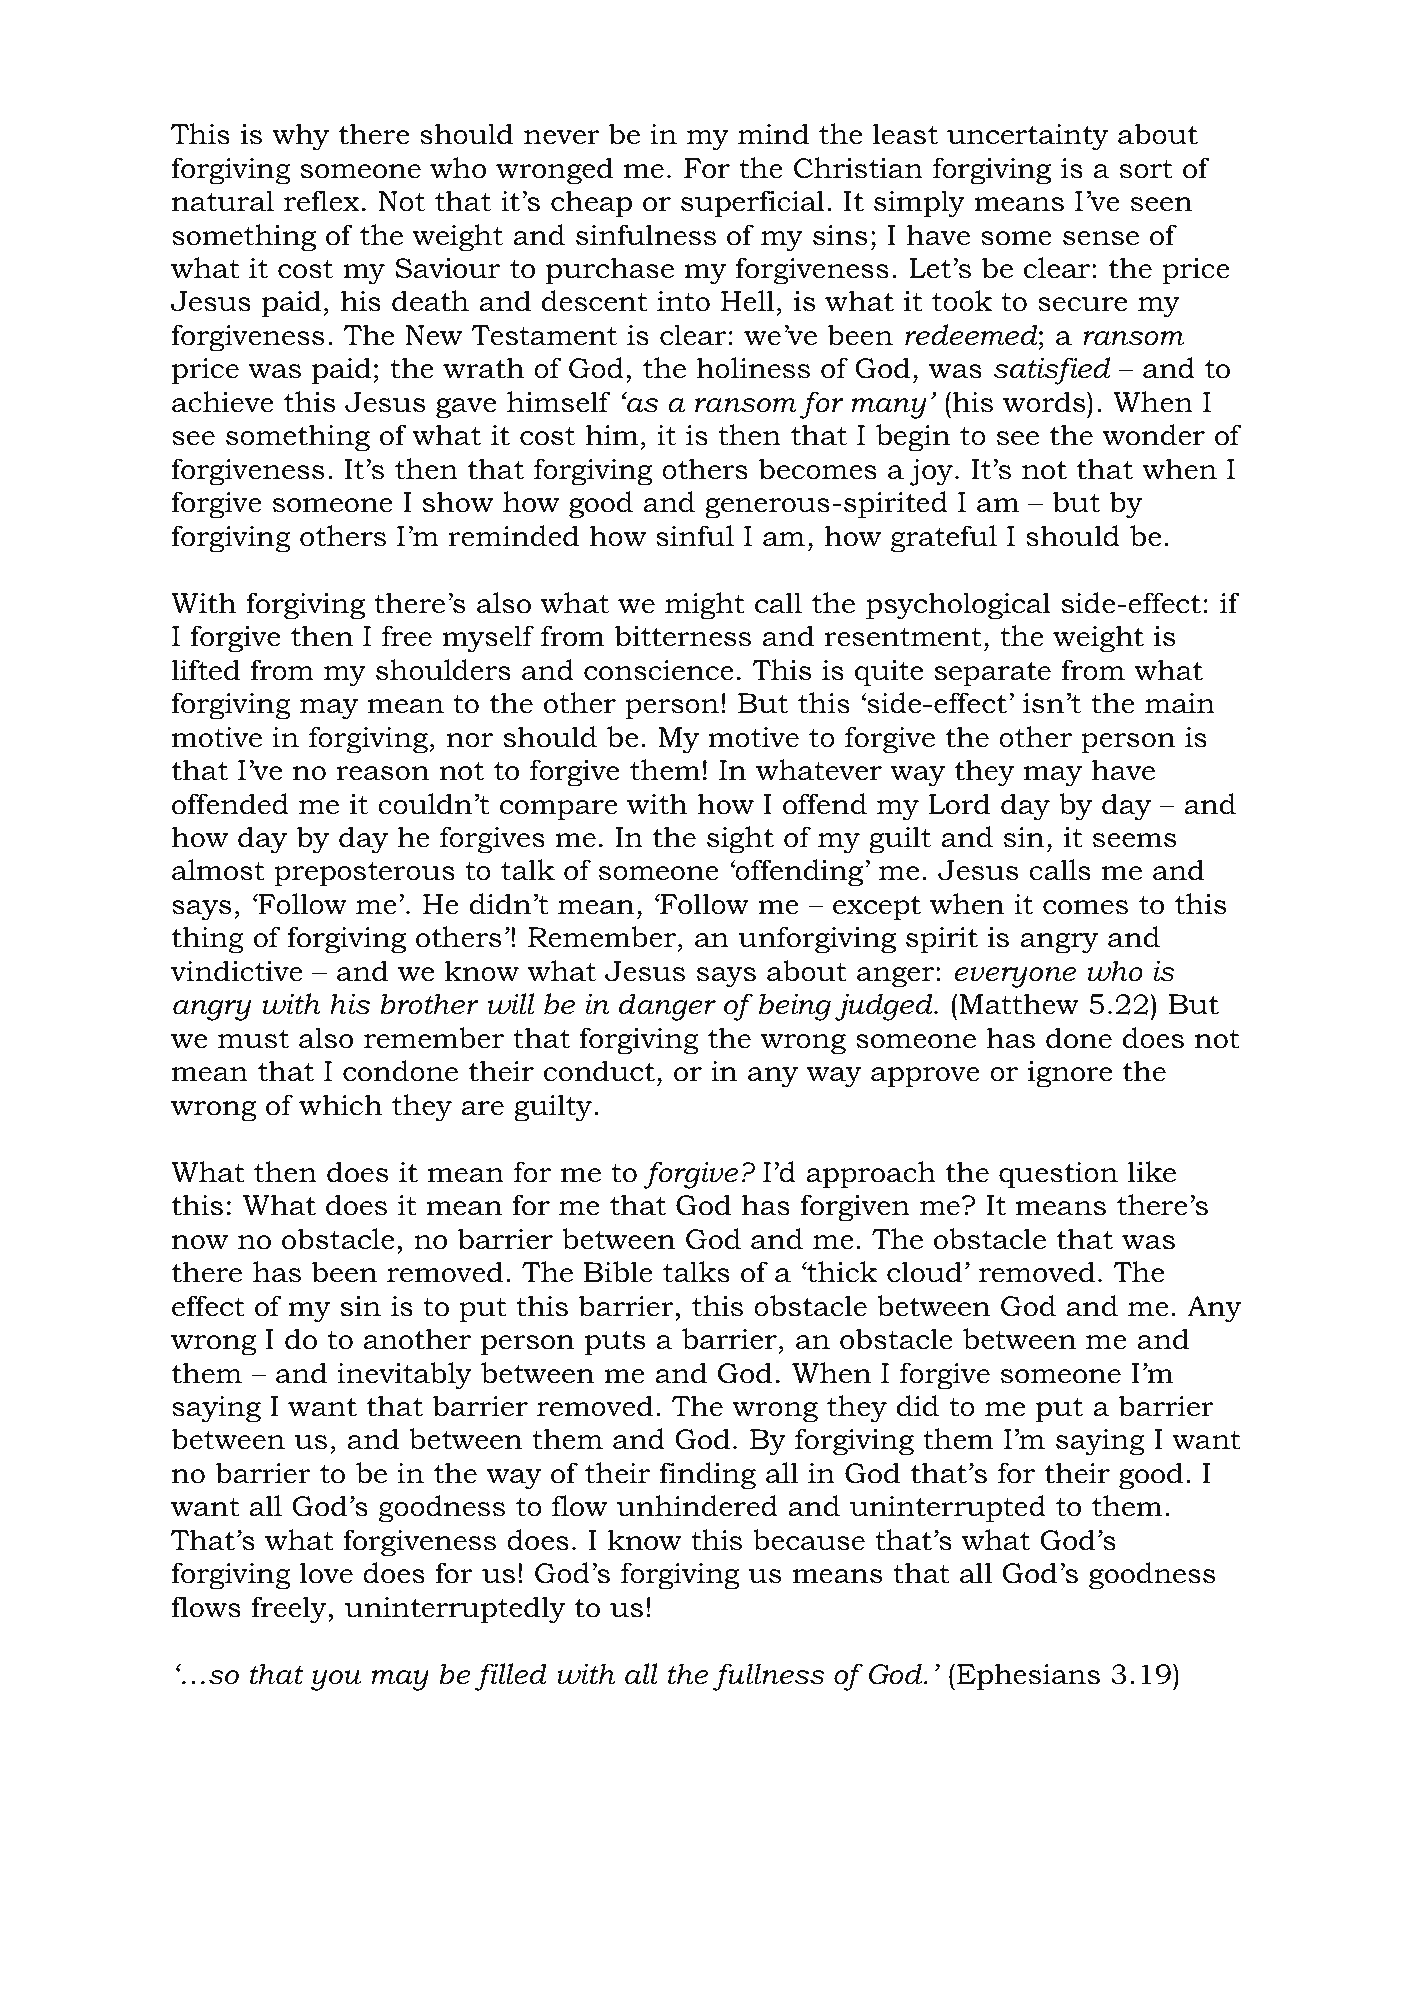 This page has height=2000, width=1414. What do you see at coordinates (753, 368) in the page?
I see `holiness` at bounding box center [753, 368].
